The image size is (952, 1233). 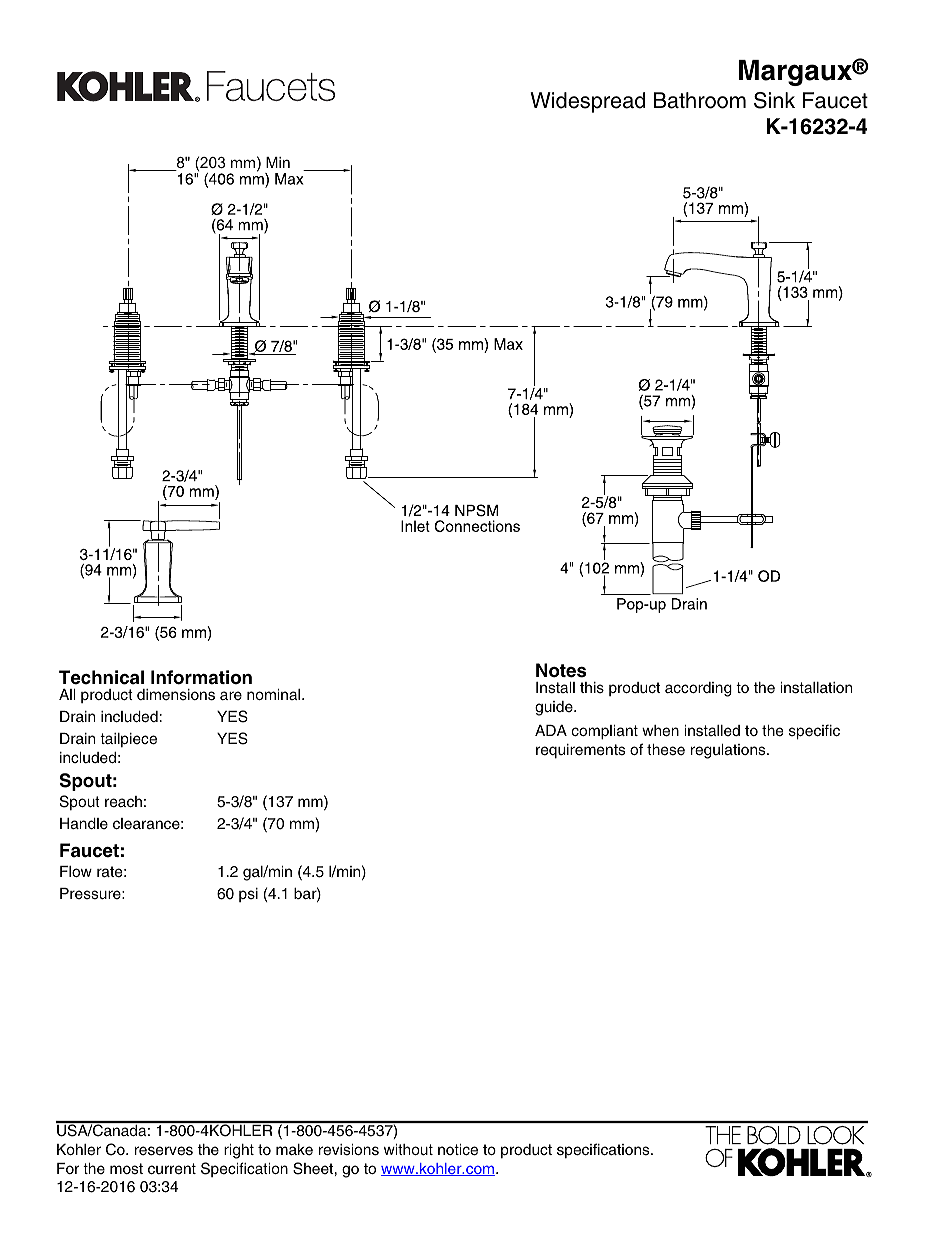 I want to click on Sink, so click(x=774, y=100).
